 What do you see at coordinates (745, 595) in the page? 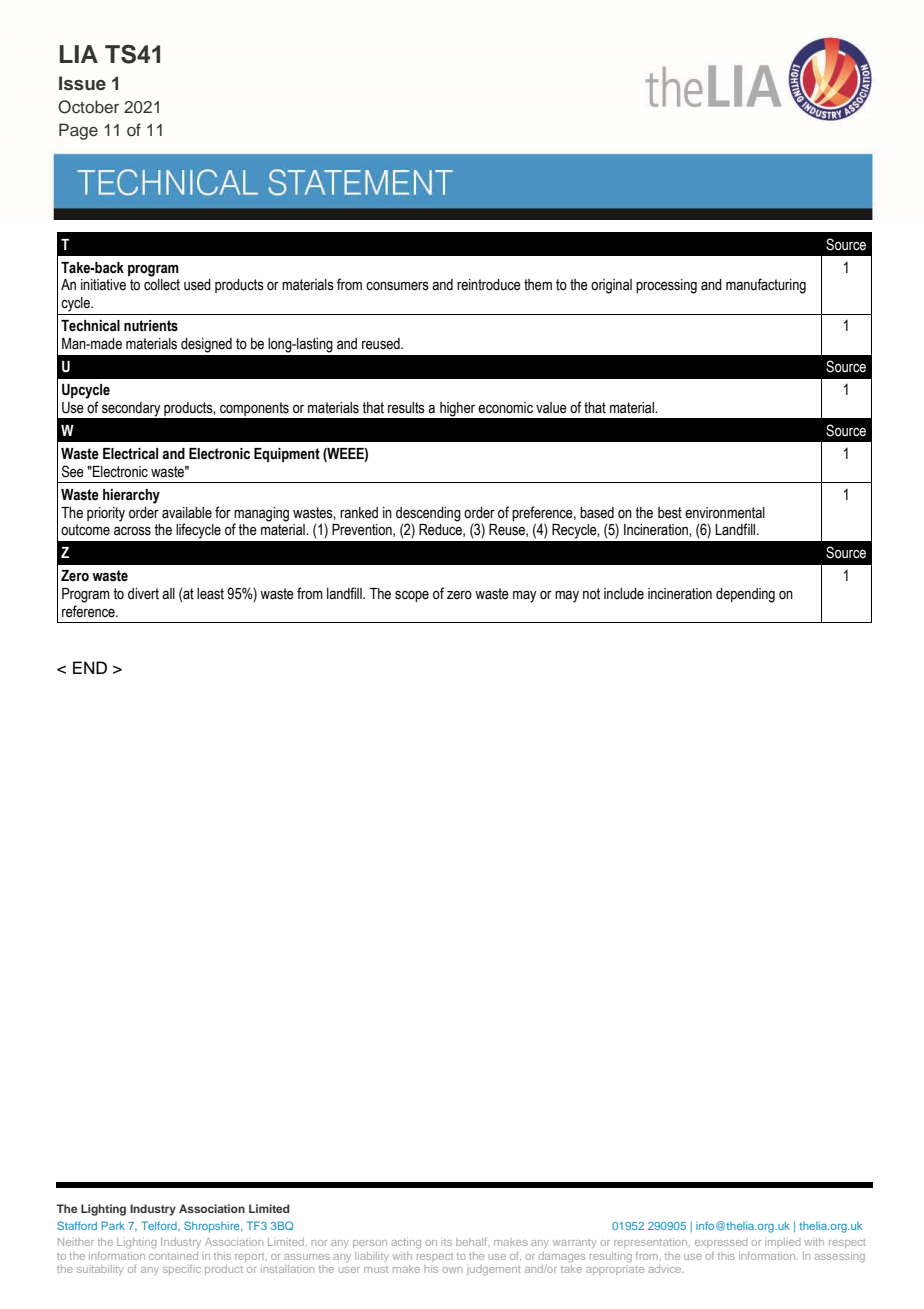
I see `depending` at bounding box center [745, 595].
